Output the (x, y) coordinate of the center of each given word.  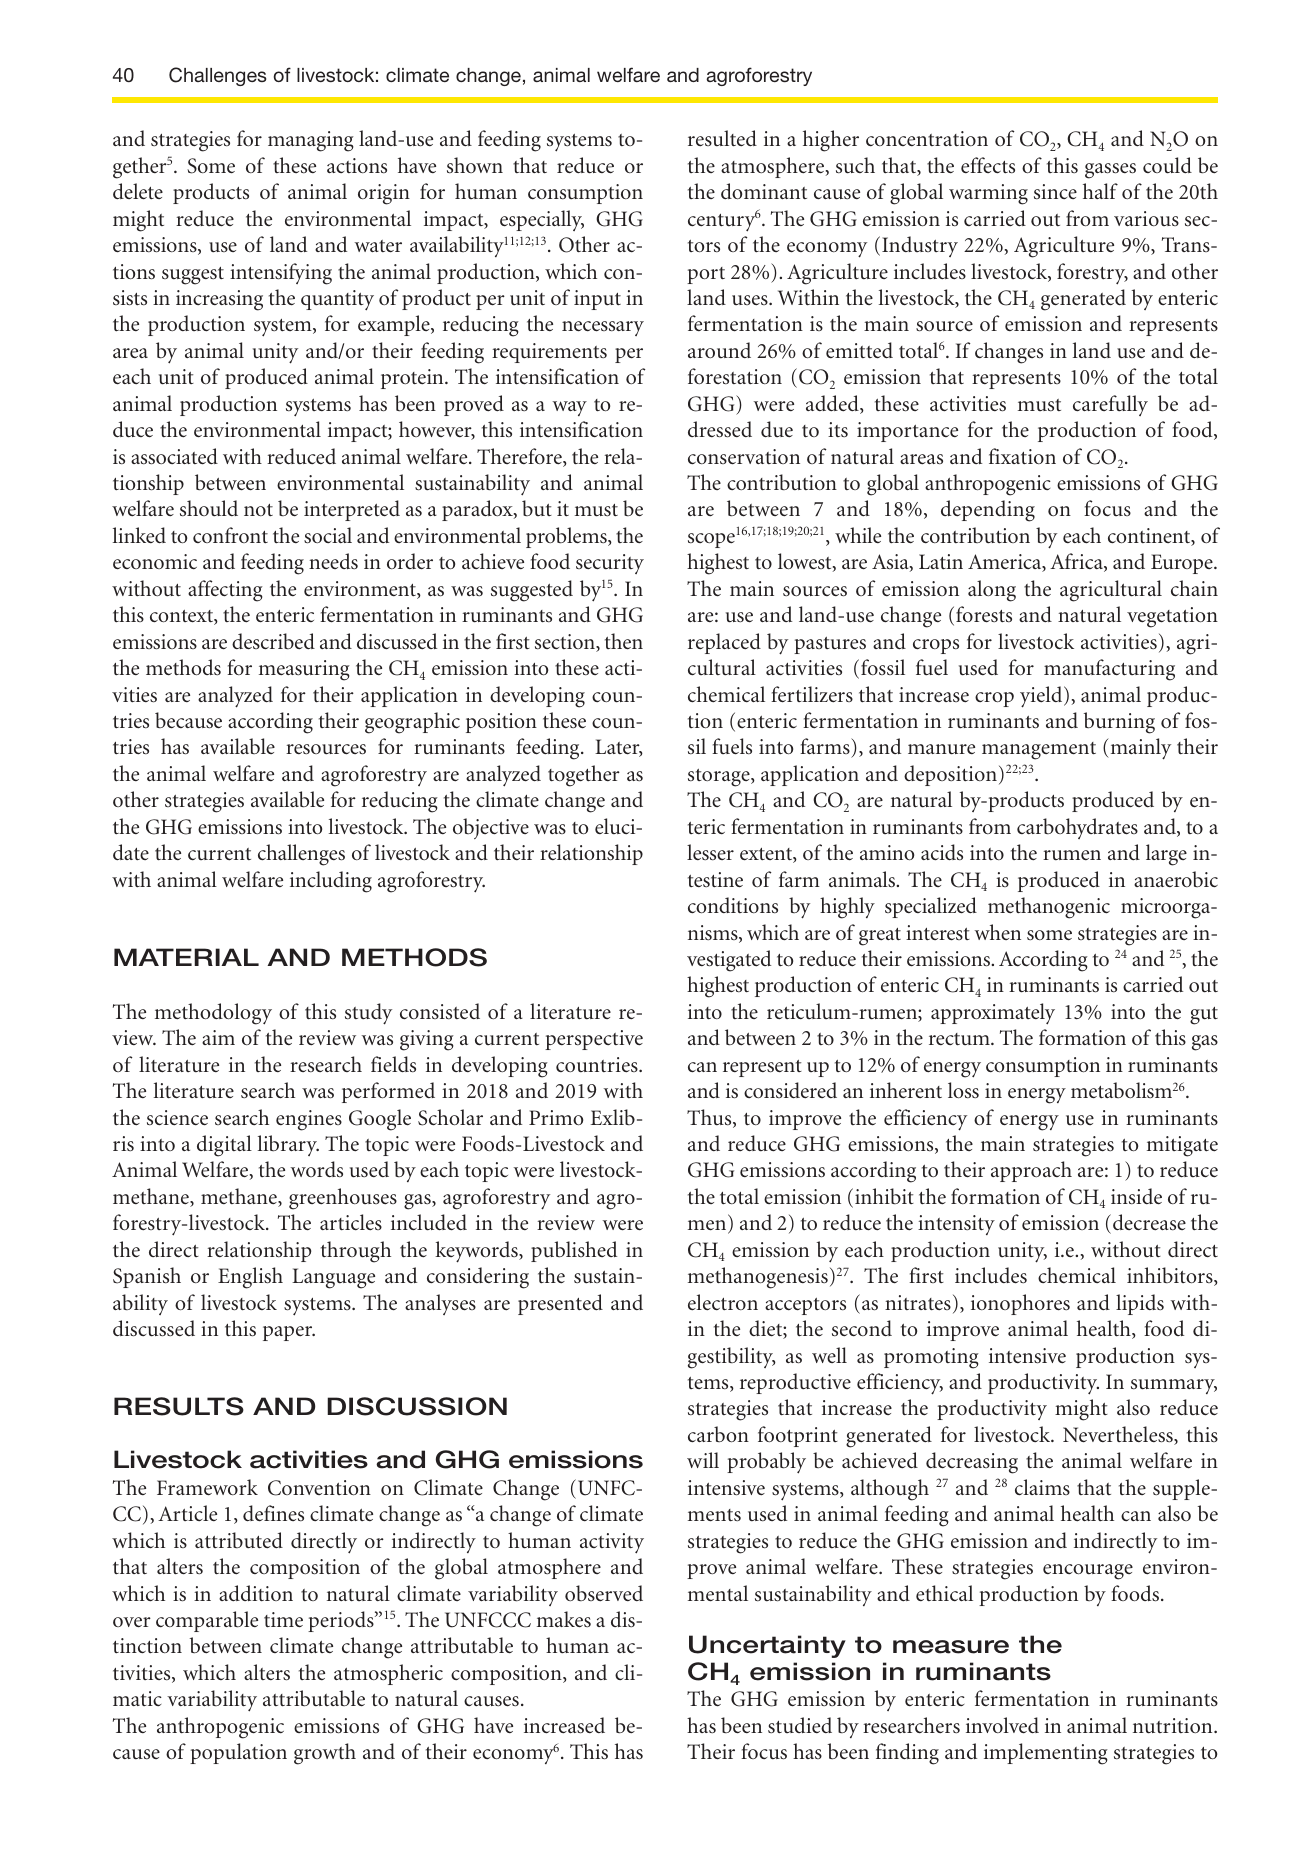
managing (311, 141)
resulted (722, 138)
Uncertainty (767, 1646)
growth (325, 1754)
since (1055, 192)
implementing (1046, 1754)
